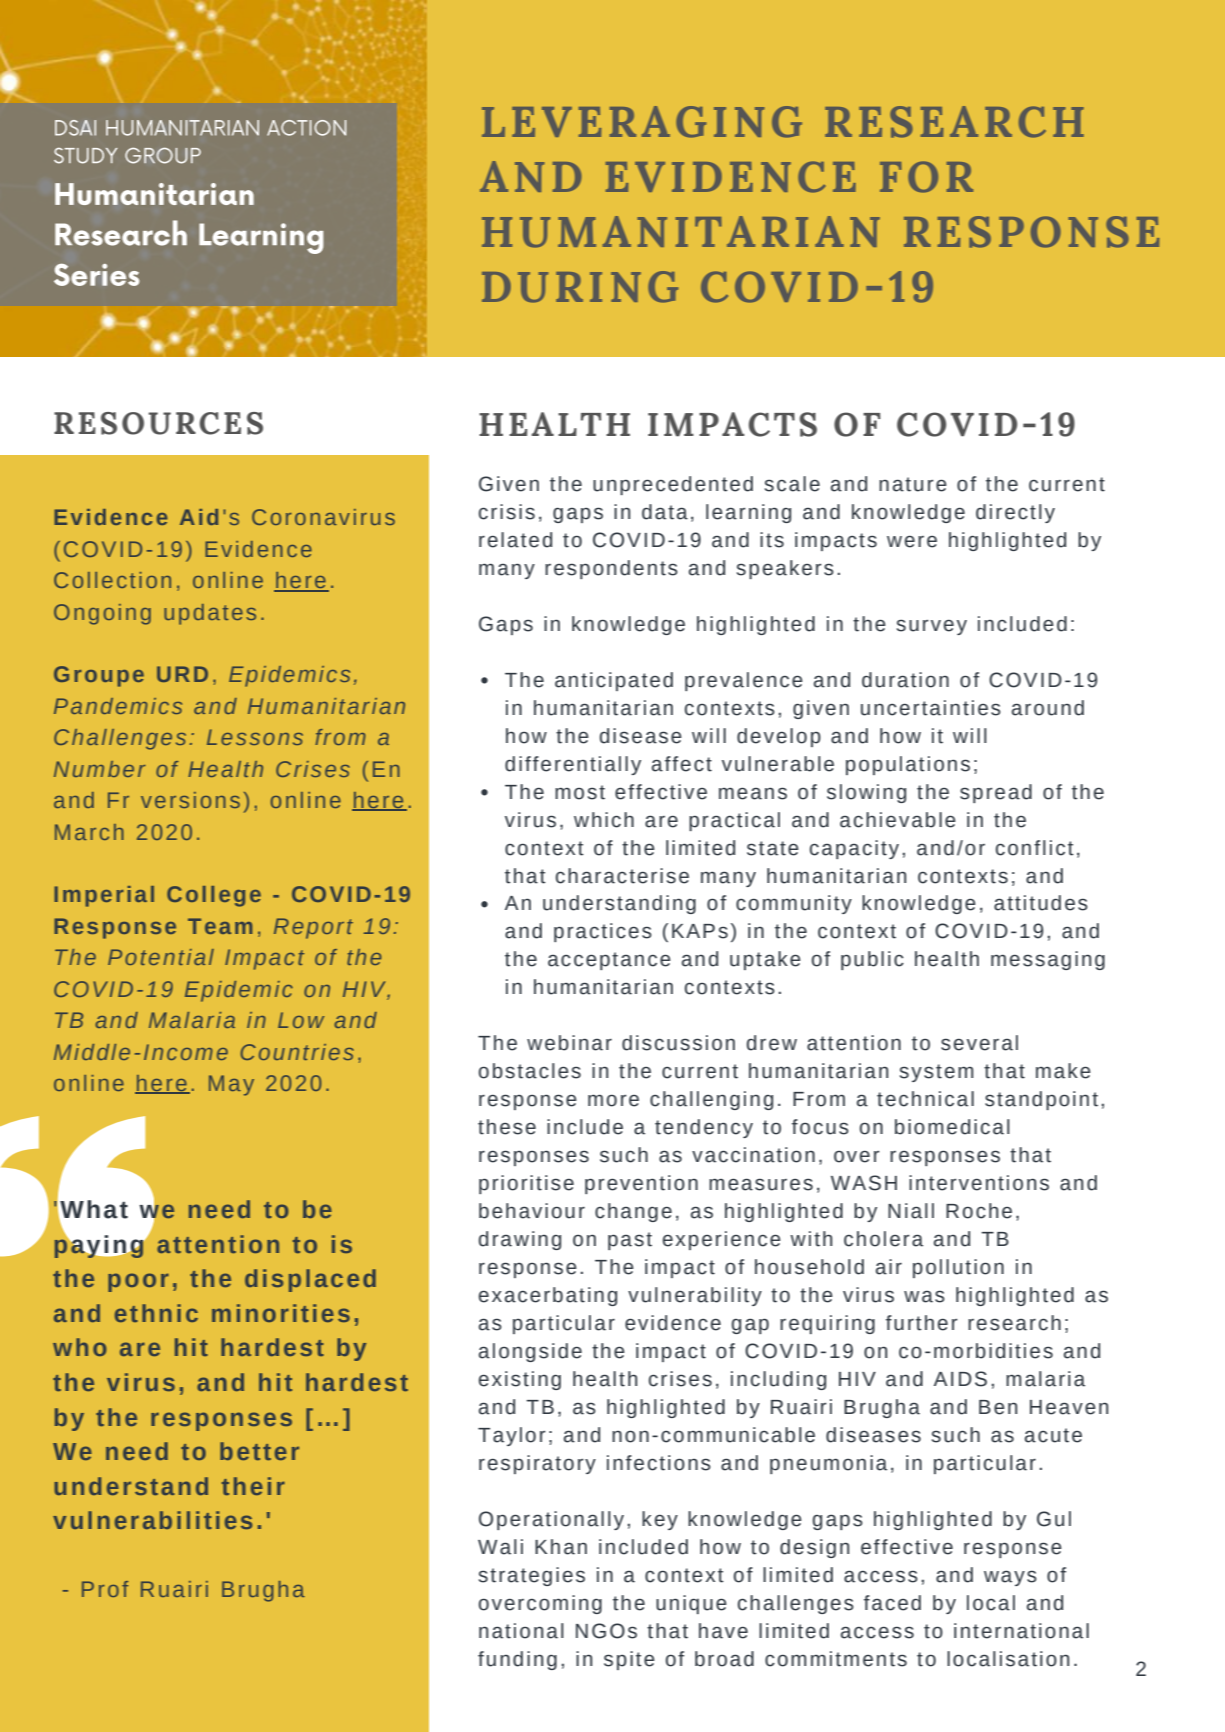  Describe the element at coordinates (892, 1603) in the screenshot. I see `faced` at that location.
